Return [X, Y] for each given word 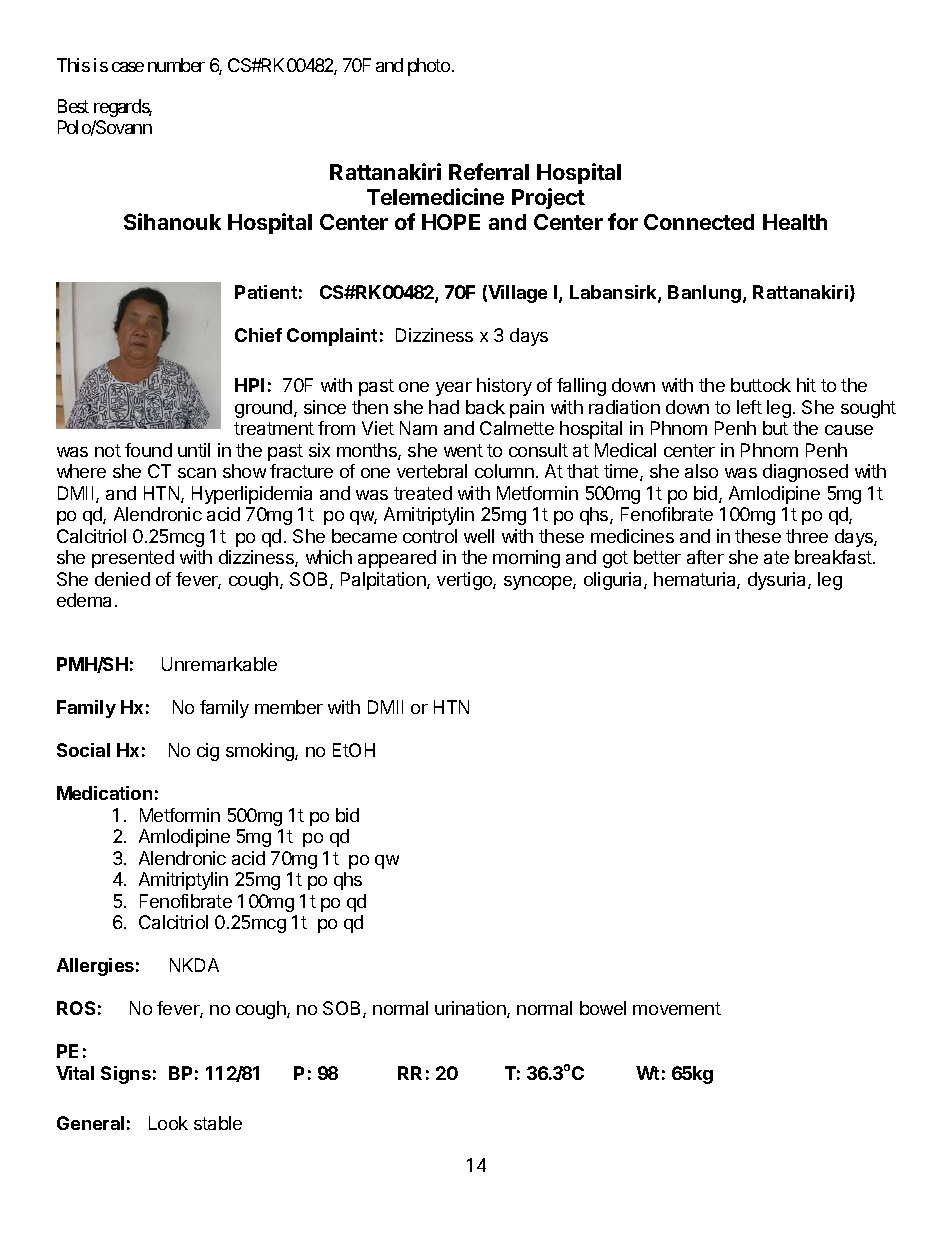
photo [429, 67]
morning [526, 559]
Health [795, 222]
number [176, 65]
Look [168, 1123]
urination [471, 1009]
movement [677, 1008]
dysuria [778, 581]
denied [122, 579]
